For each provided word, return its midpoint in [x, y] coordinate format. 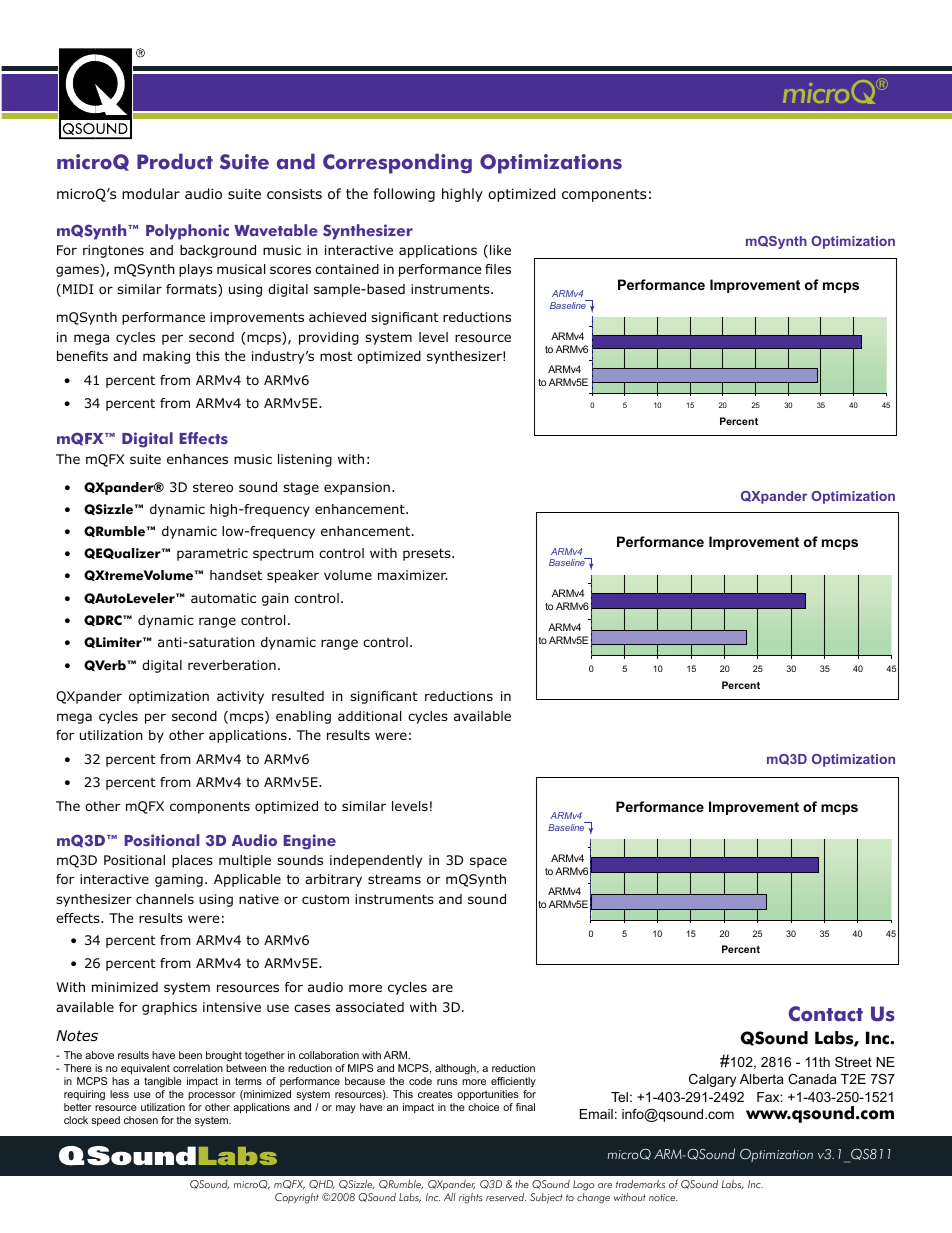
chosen [141, 1120]
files [498, 269]
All [450, 1197]
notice [663, 1197]
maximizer [412, 575]
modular [151, 194]
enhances [197, 459]
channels [165, 899]
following [404, 195]
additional [369, 716]
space [488, 862]
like [500, 250]
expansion [357, 488]
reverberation [232, 665]
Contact [826, 1014]
